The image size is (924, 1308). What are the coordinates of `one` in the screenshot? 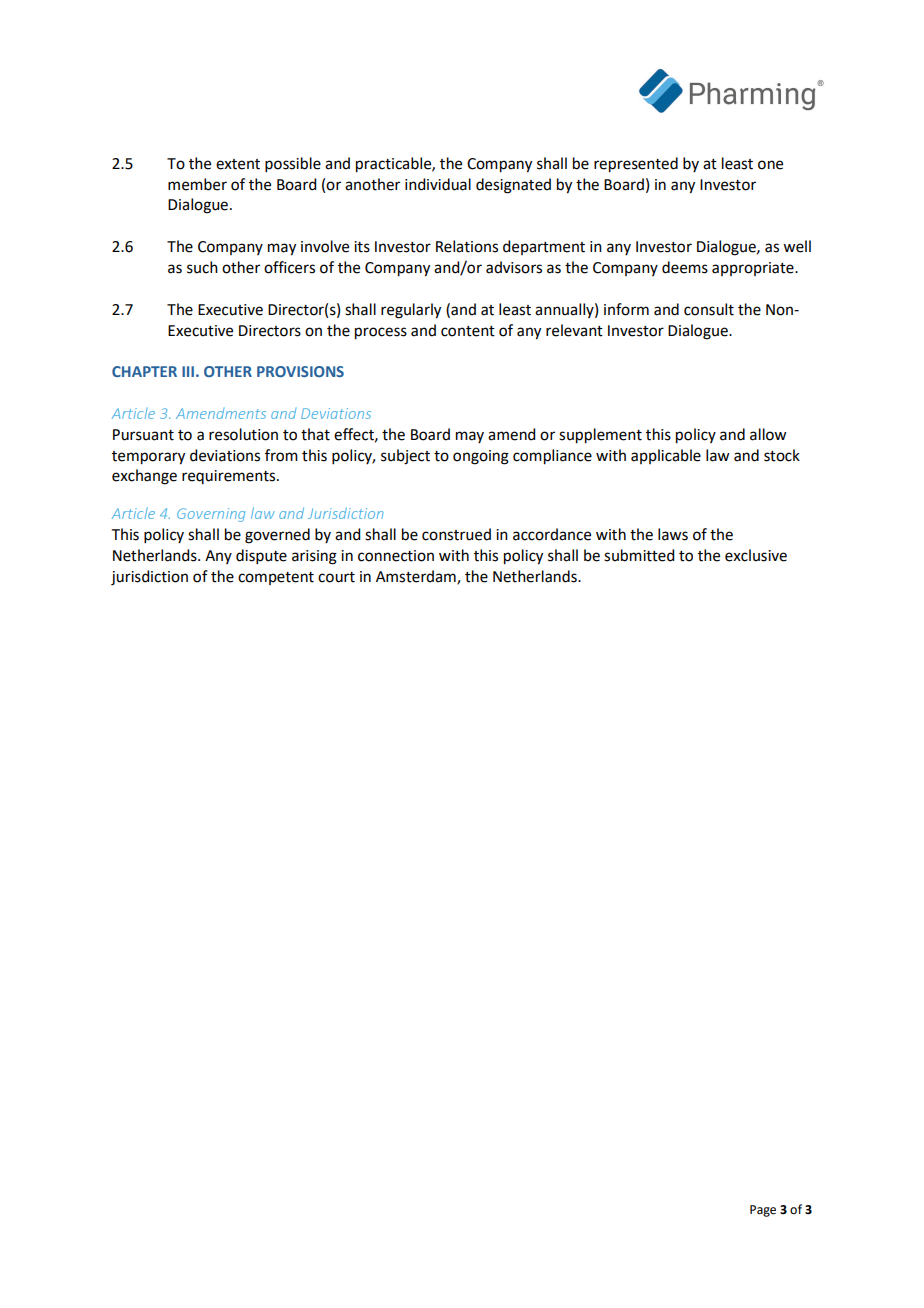 It's located at (770, 165).
